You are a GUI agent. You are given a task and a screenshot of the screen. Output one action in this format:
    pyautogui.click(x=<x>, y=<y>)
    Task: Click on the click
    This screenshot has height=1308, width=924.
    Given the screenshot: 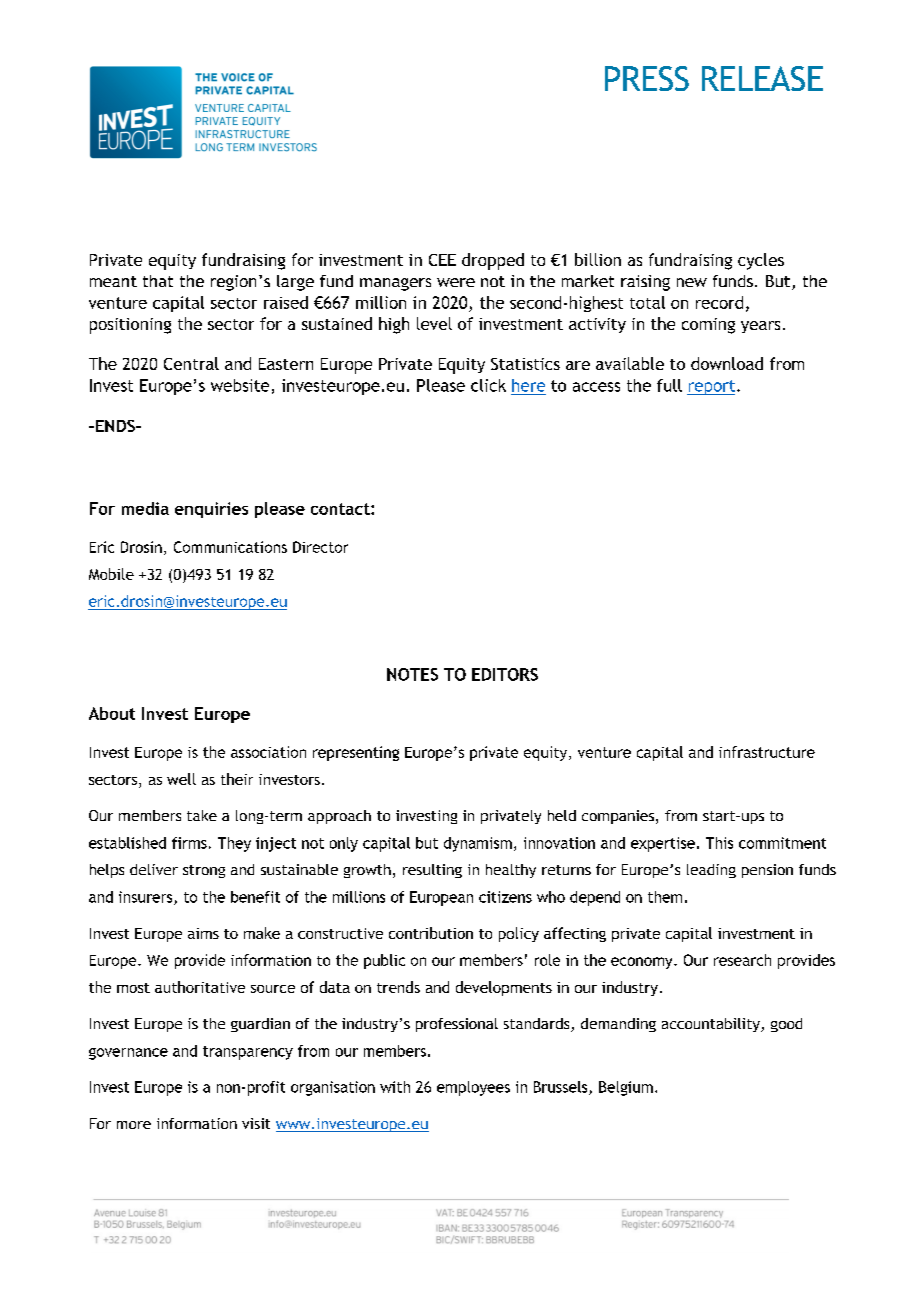 What is the action you would take?
    pyautogui.click(x=488, y=385)
